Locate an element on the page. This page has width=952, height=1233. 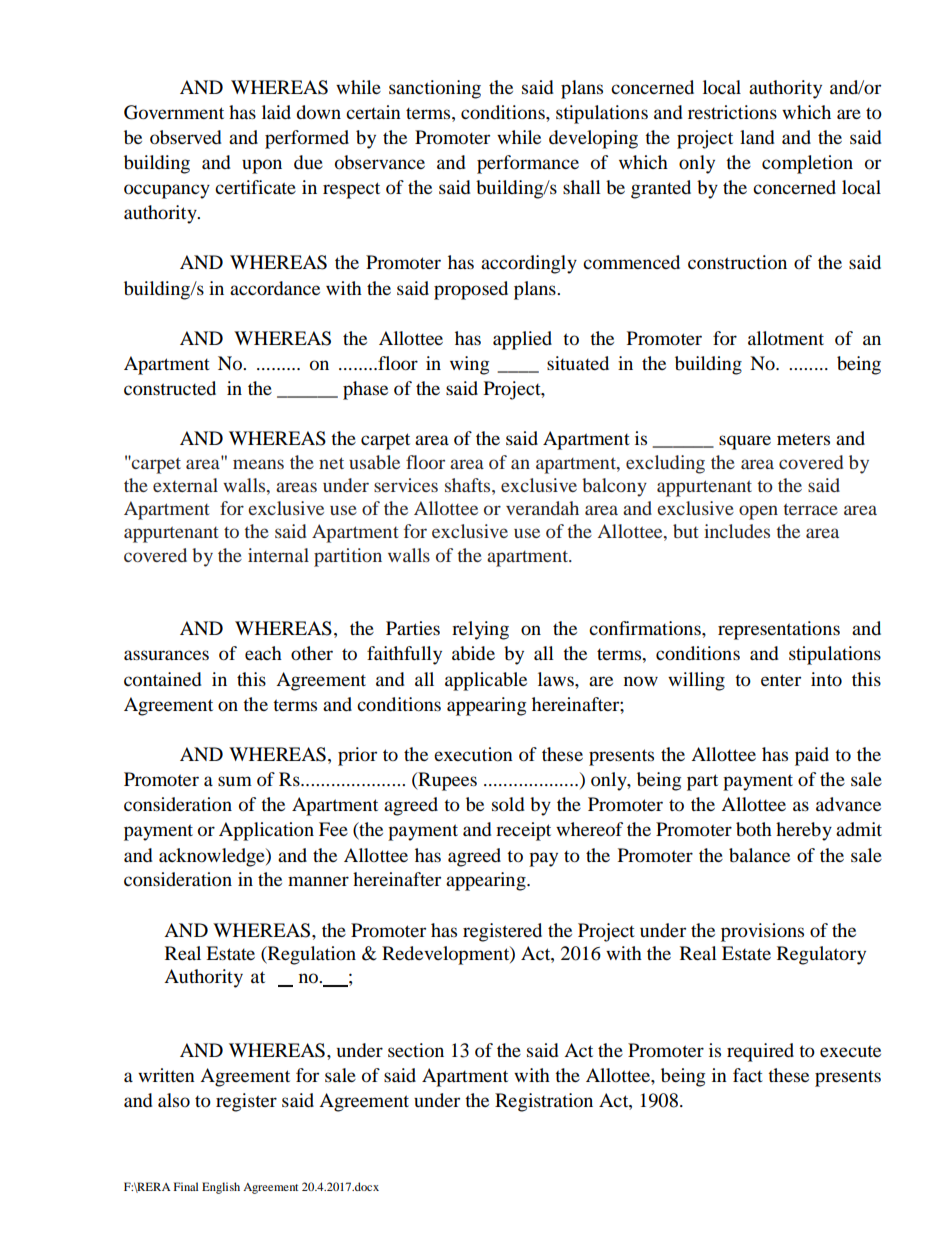
each is located at coordinates (263, 653).
